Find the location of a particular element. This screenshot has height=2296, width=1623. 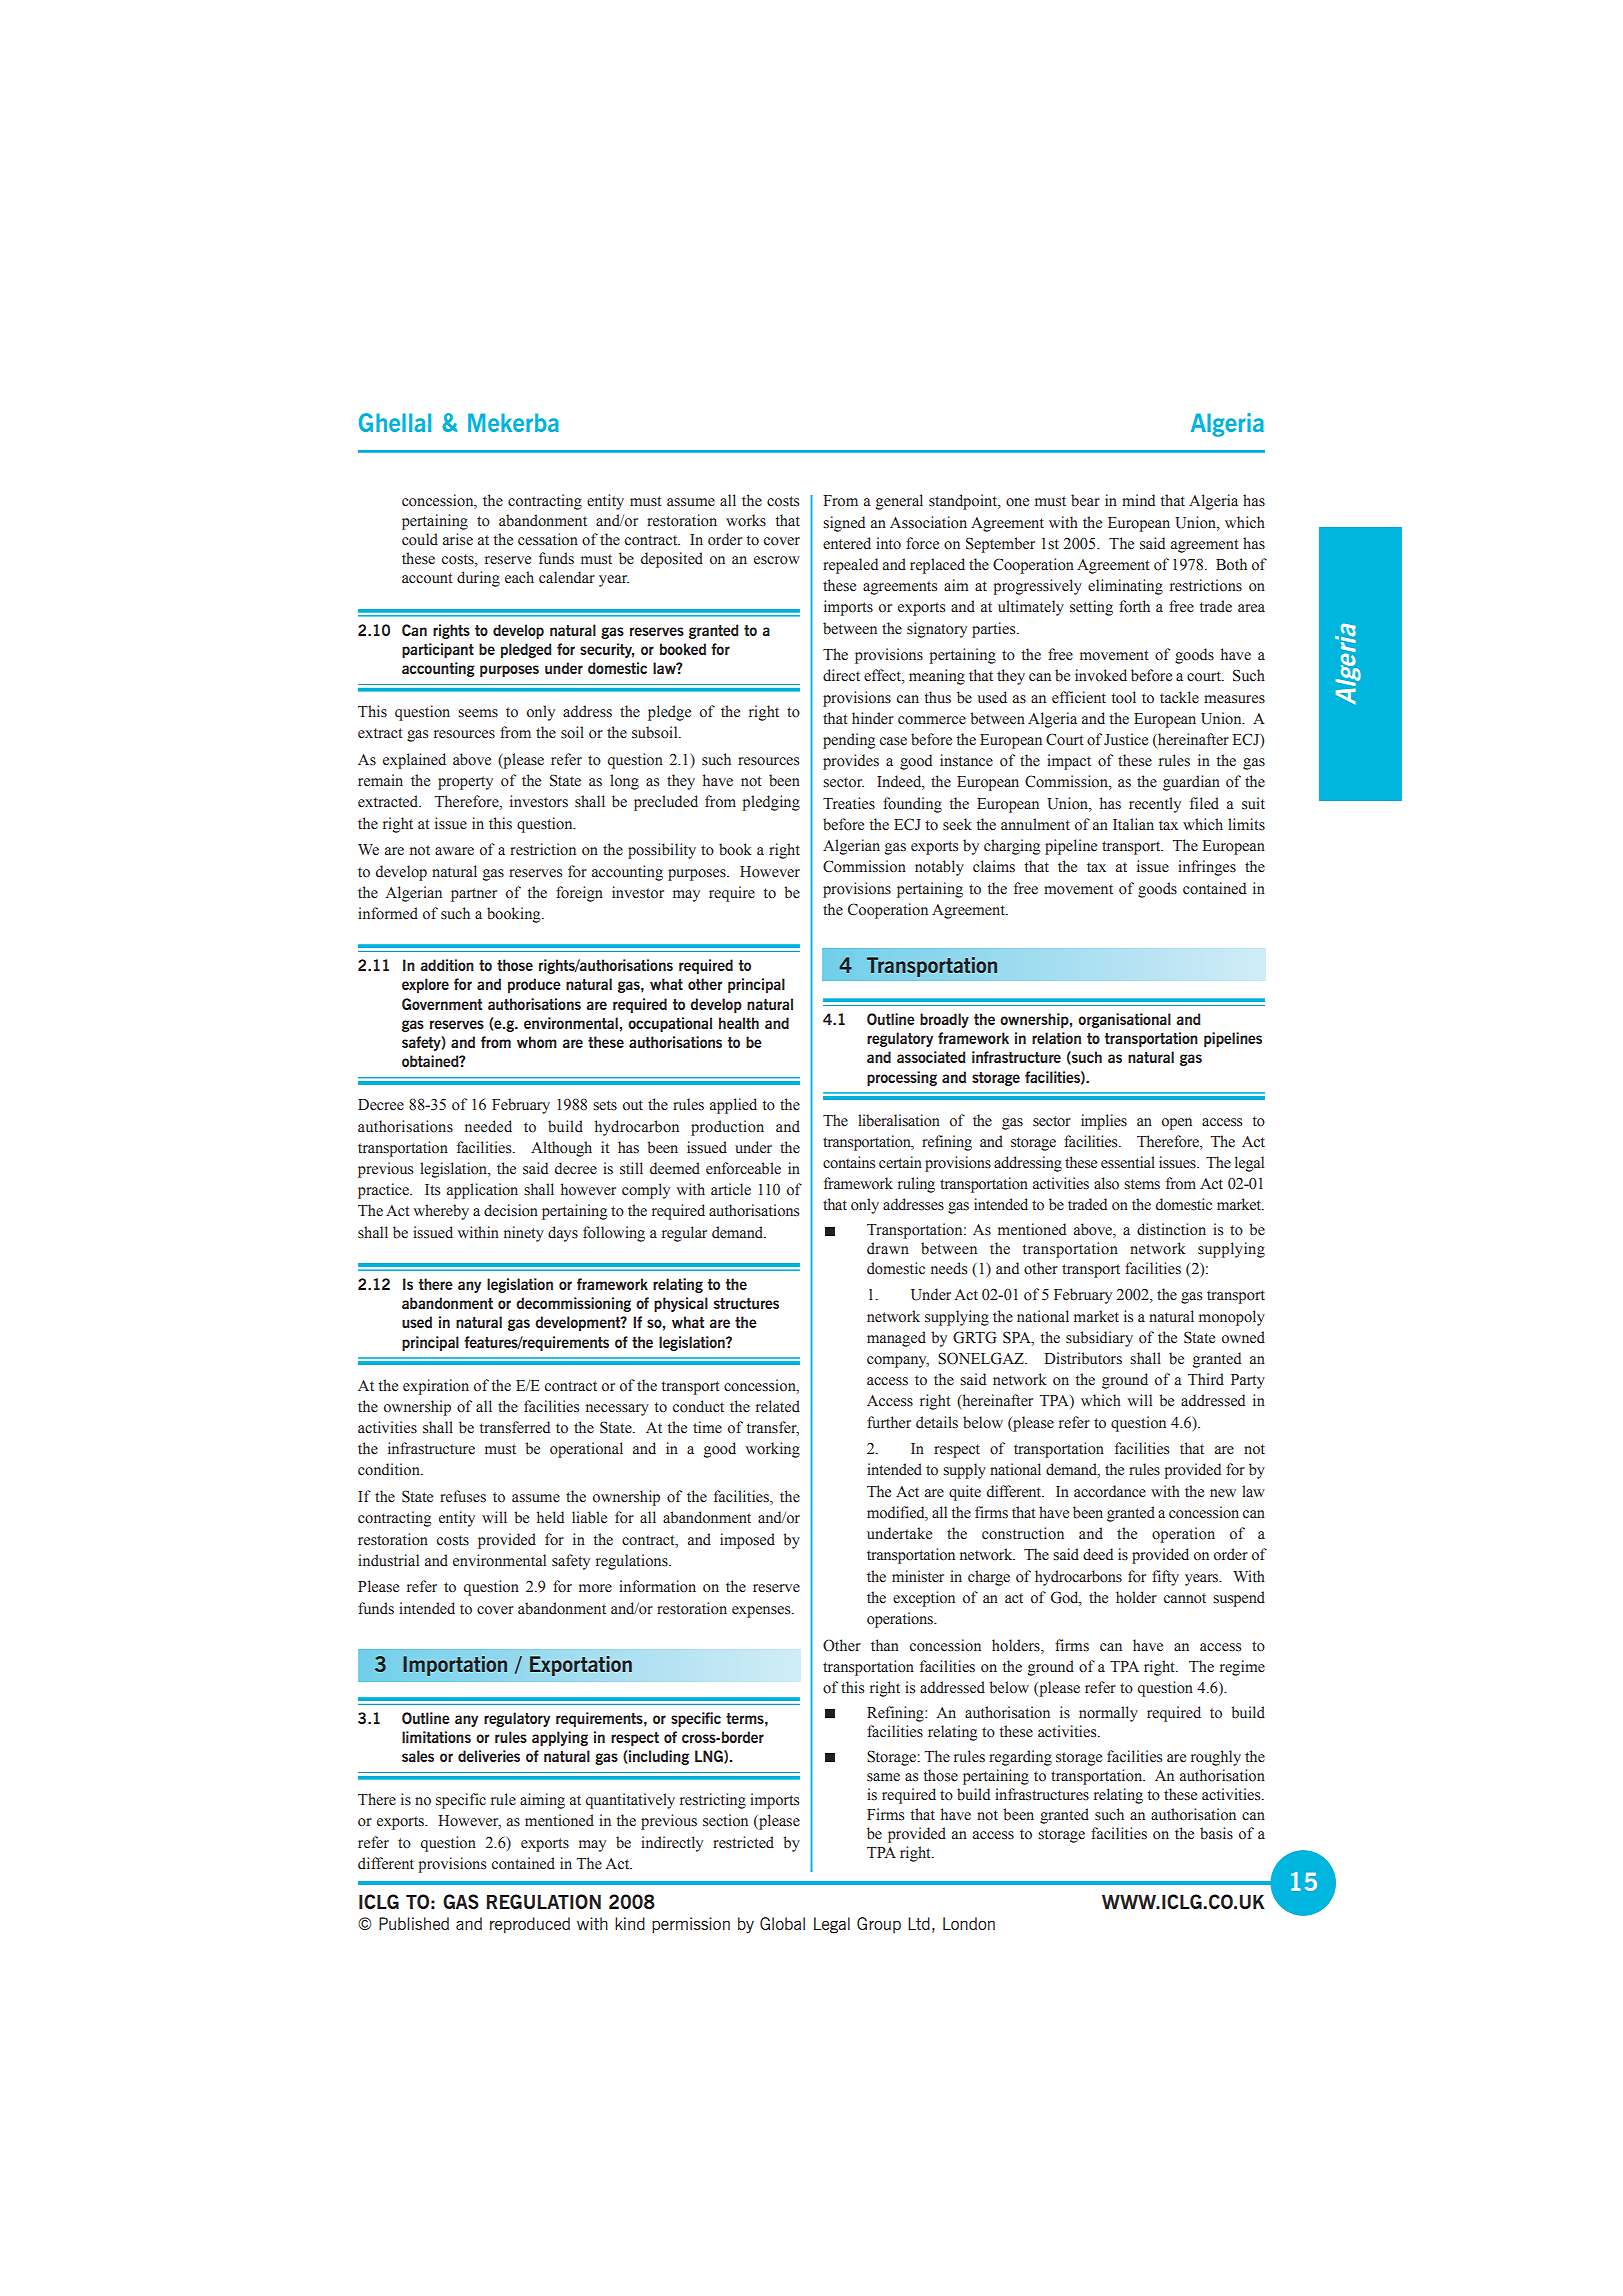

fifty is located at coordinates (1165, 1578).
